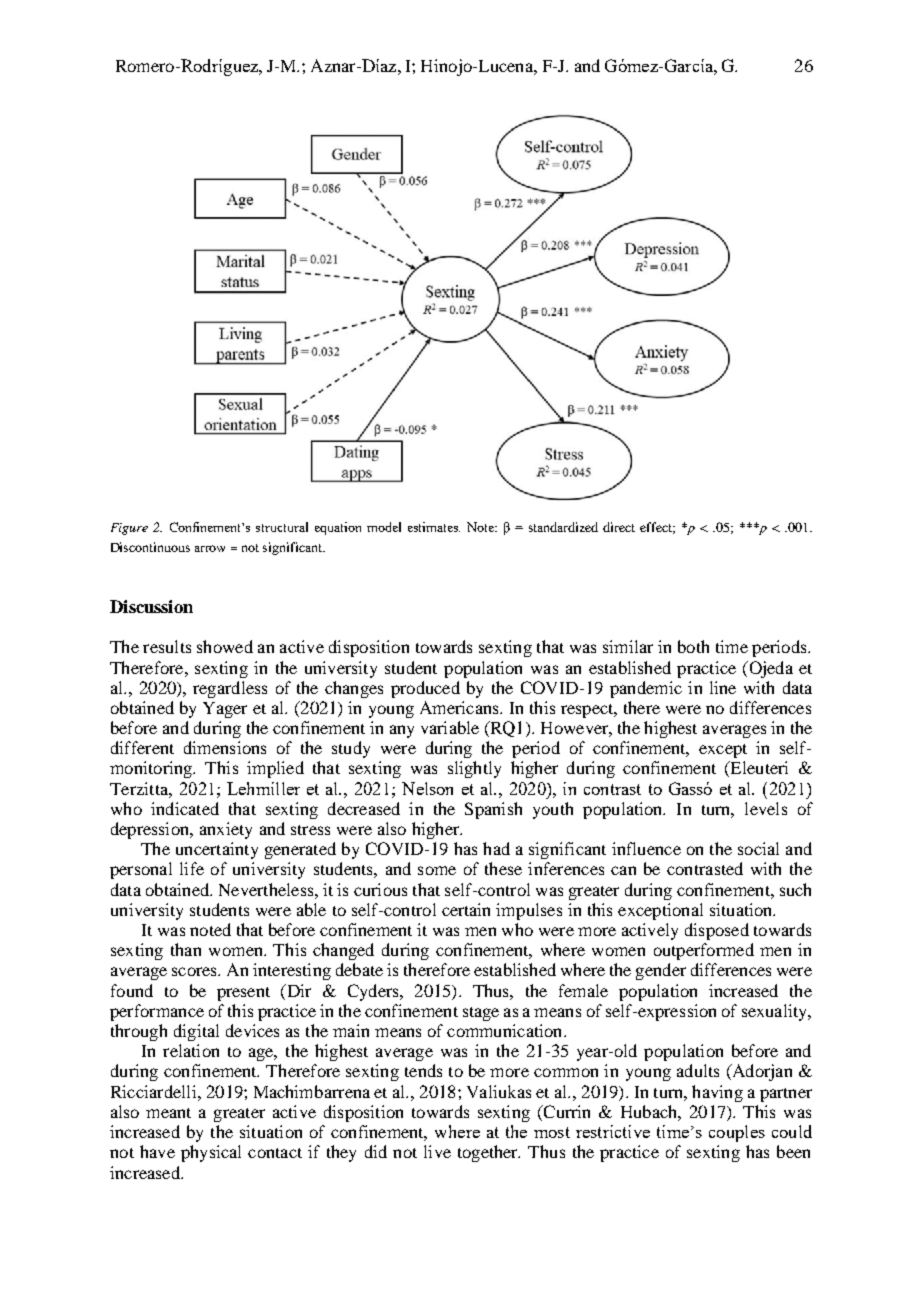 The width and height of the page is (924, 1308). Describe the element at coordinates (481, 1014) in the page. I see `stage` at that location.
